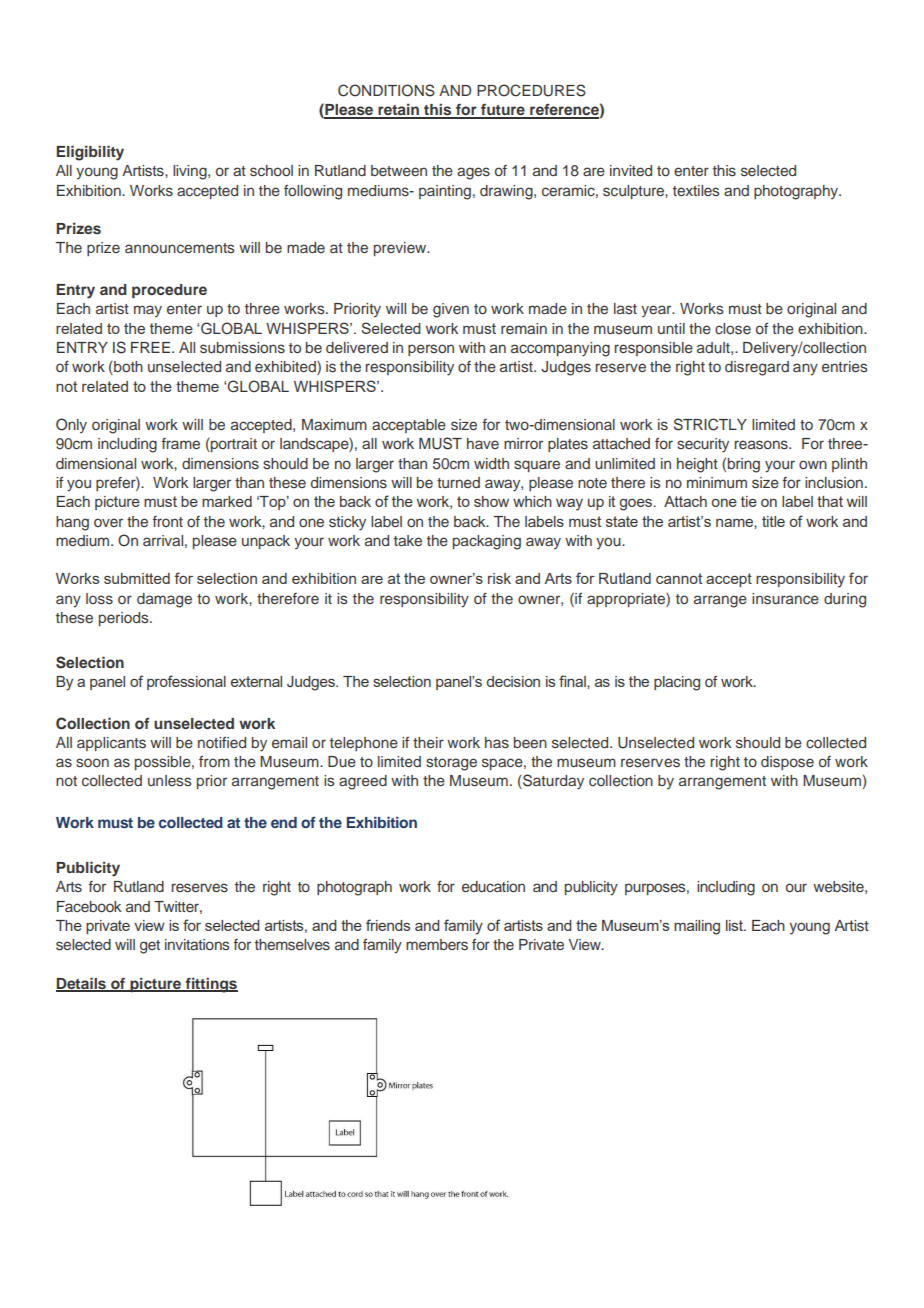 This screenshot has width=924, height=1308. Describe the element at coordinates (787, 763) in the screenshot. I see `dispose` at that location.
